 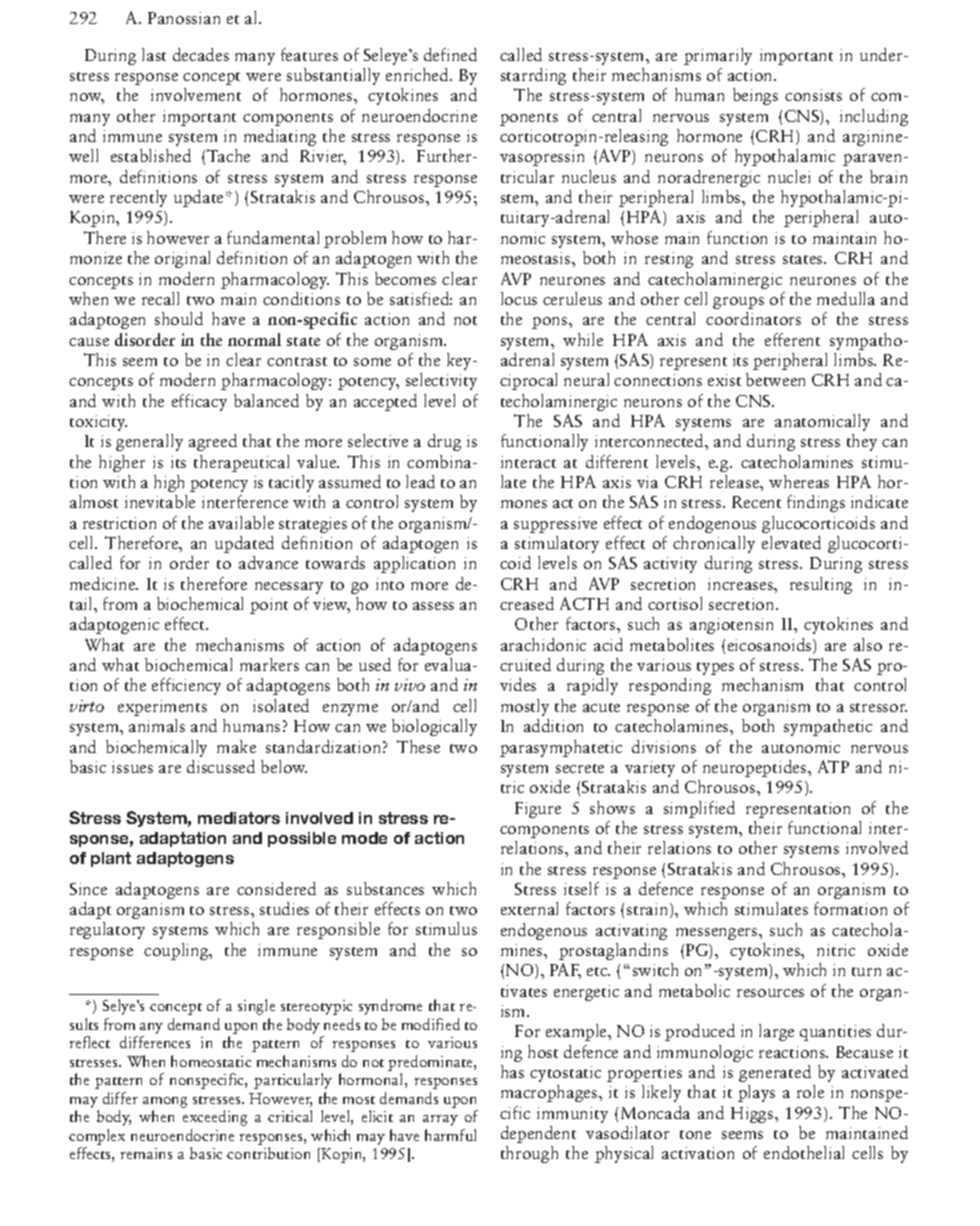 I want to click on Figure, so click(x=538, y=810).
